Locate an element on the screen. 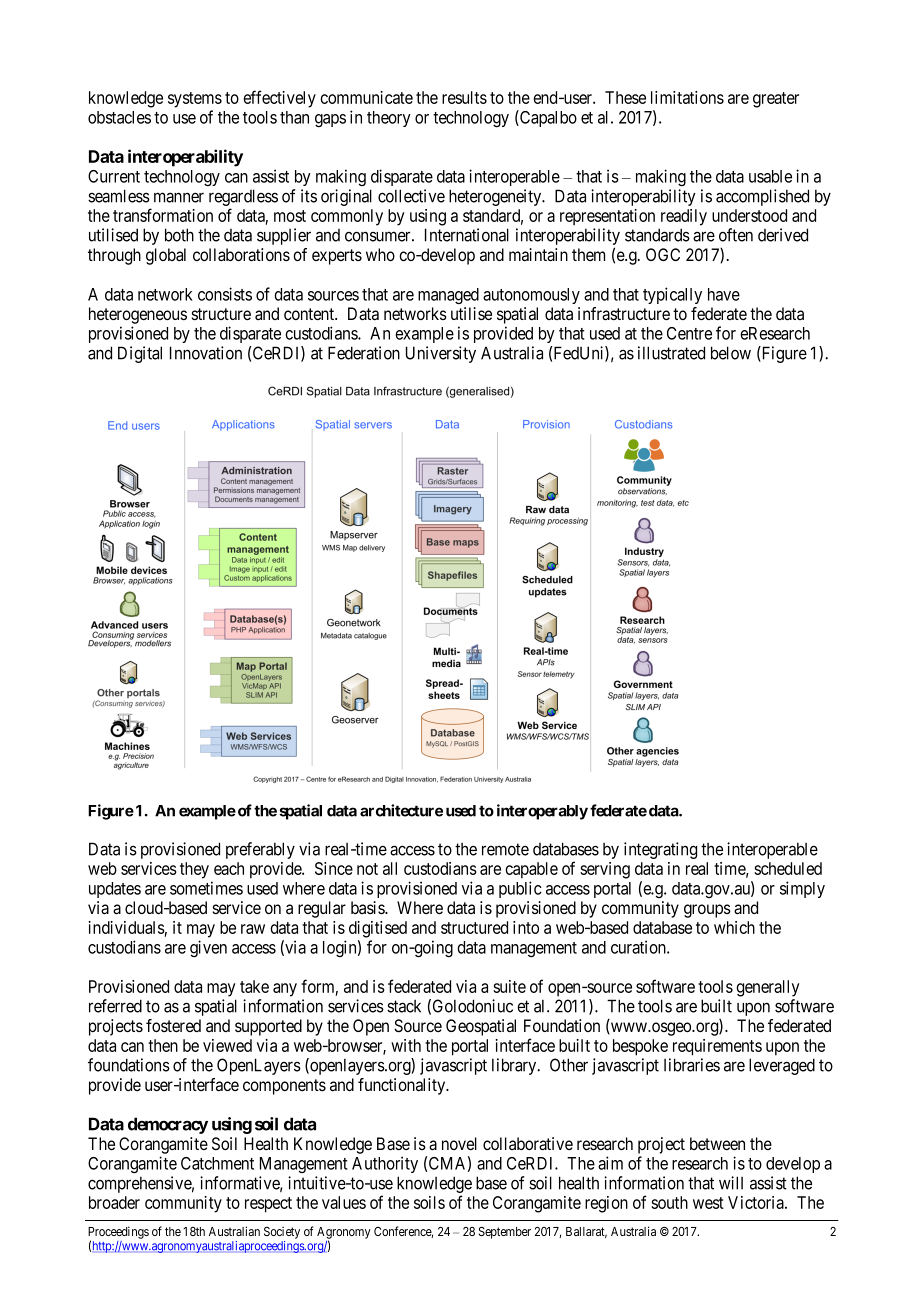 This screenshot has width=924, height=1308. west is located at coordinates (708, 1203).
